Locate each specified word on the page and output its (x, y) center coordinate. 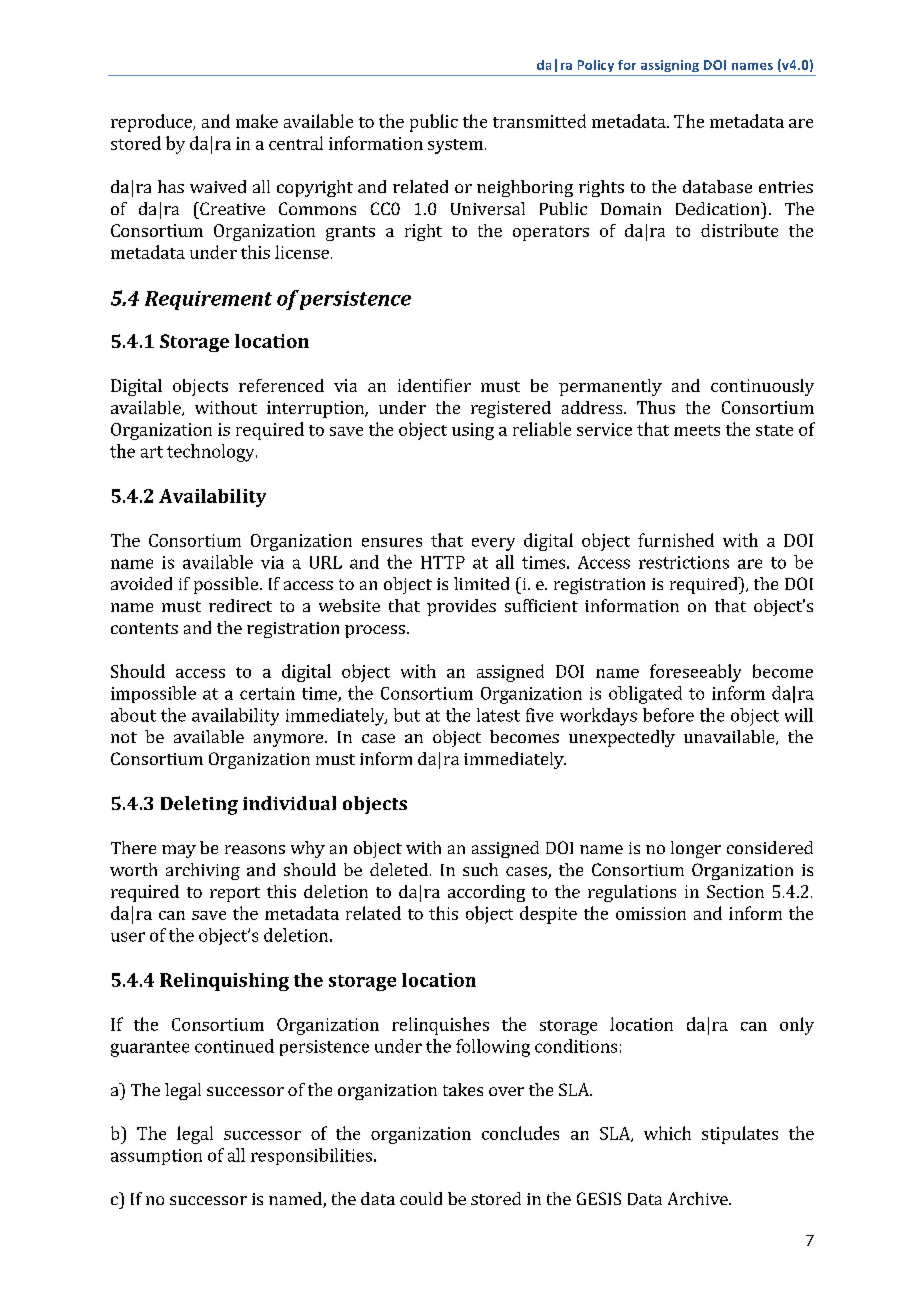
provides (461, 607)
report (235, 894)
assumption (156, 1157)
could (421, 1198)
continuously (762, 387)
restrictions (684, 562)
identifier (434, 385)
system (455, 146)
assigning (670, 66)
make (257, 121)
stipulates (740, 1135)
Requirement (208, 300)
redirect (240, 605)
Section (735, 891)
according (486, 893)
